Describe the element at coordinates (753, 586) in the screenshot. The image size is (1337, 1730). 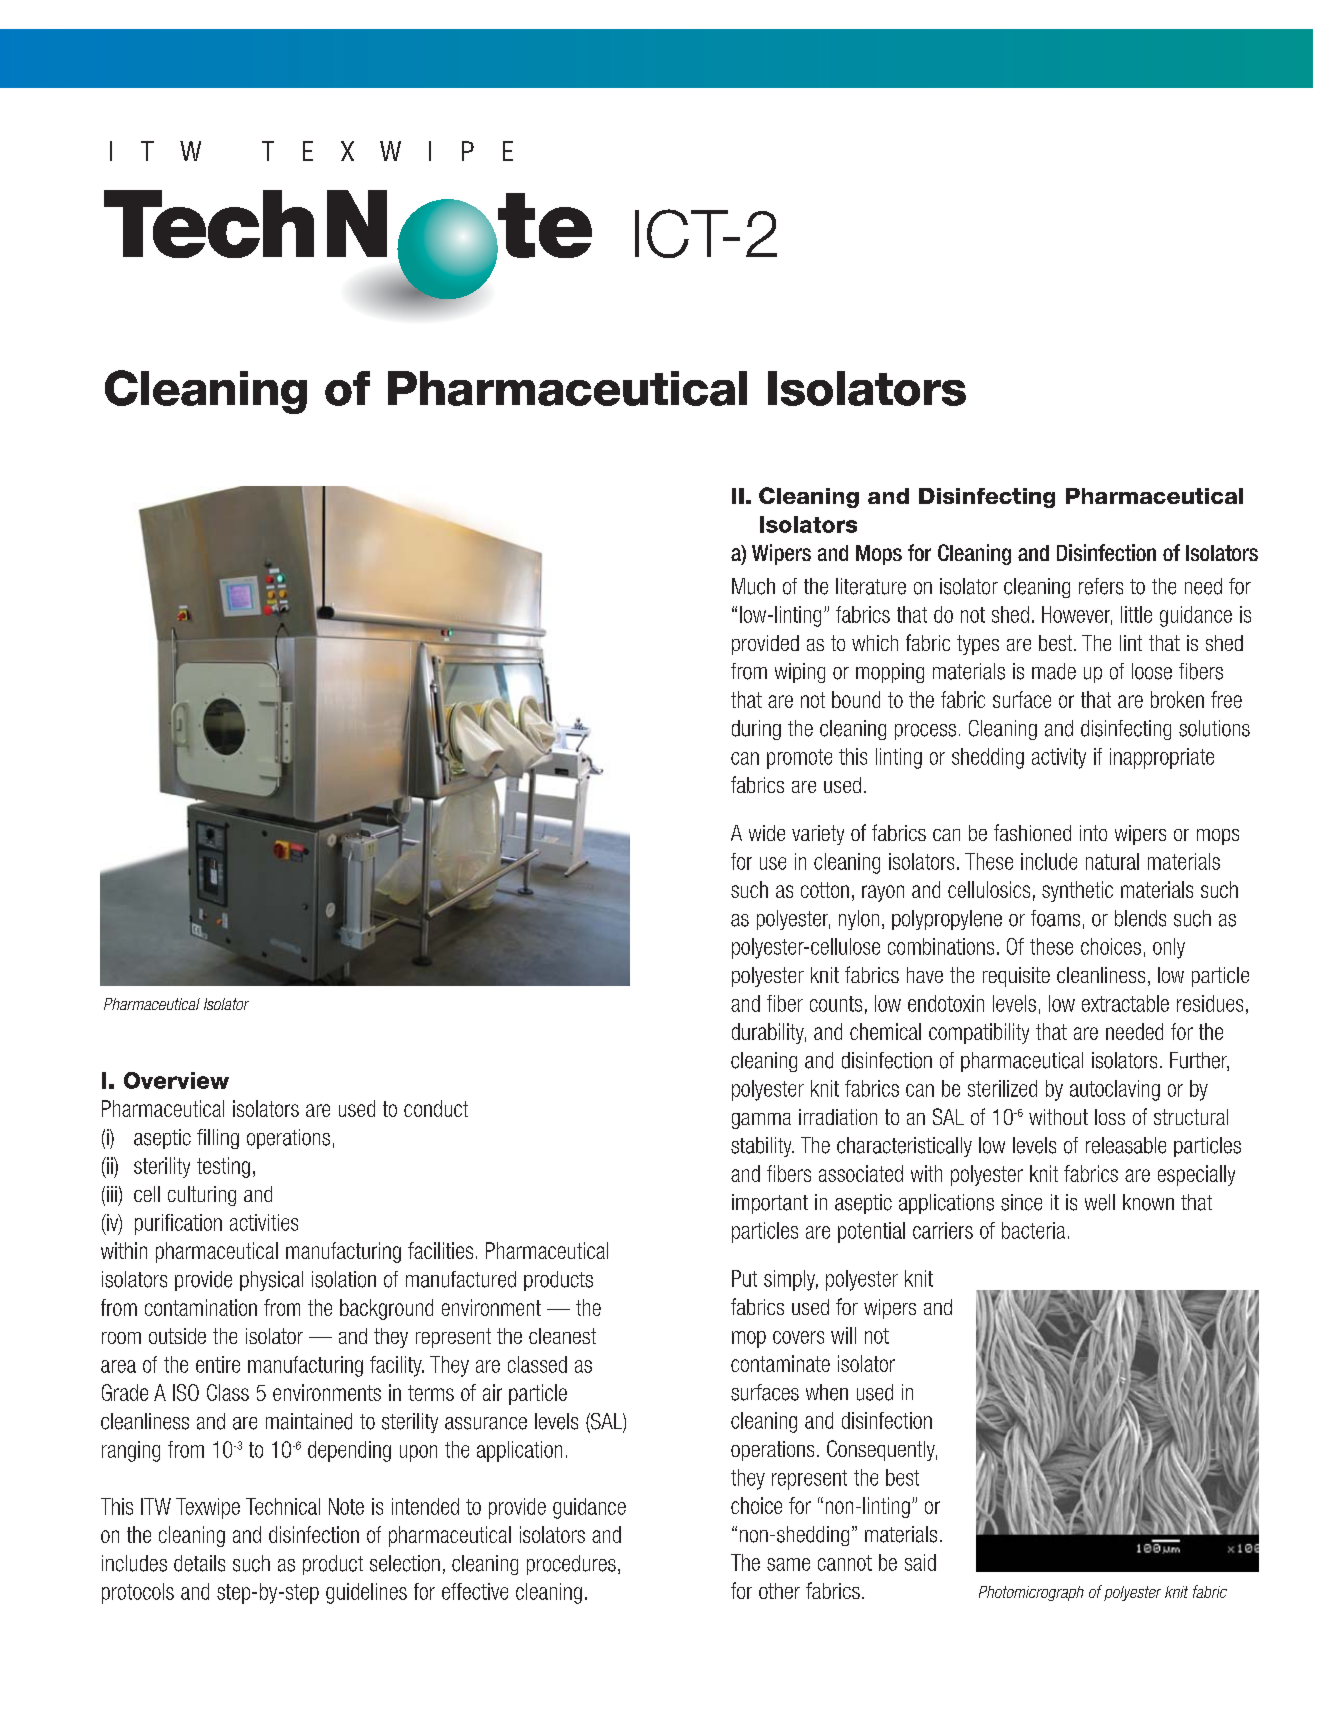
I see `Much` at that location.
